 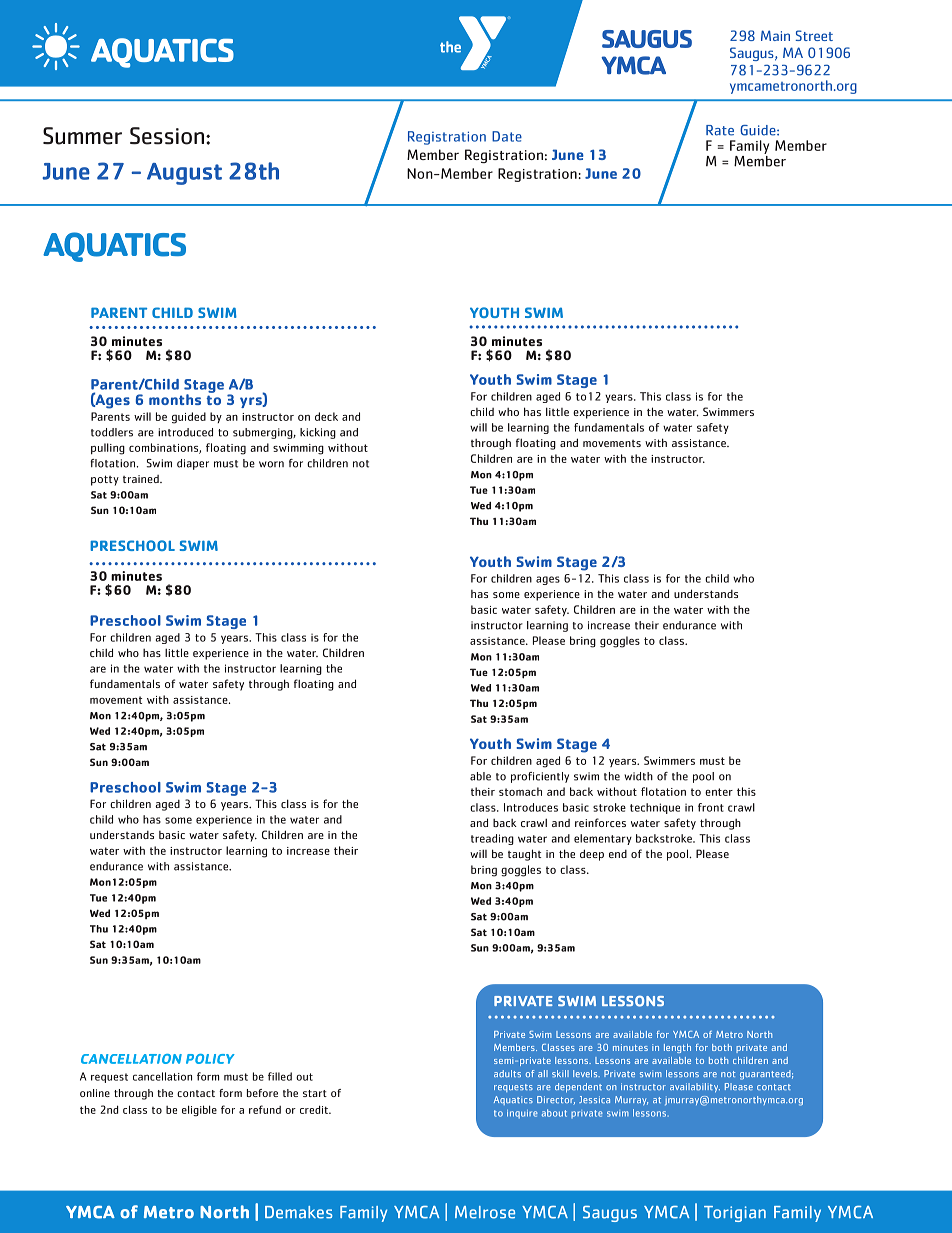 What do you see at coordinates (167, 136) in the screenshot?
I see `Session` at bounding box center [167, 136].
